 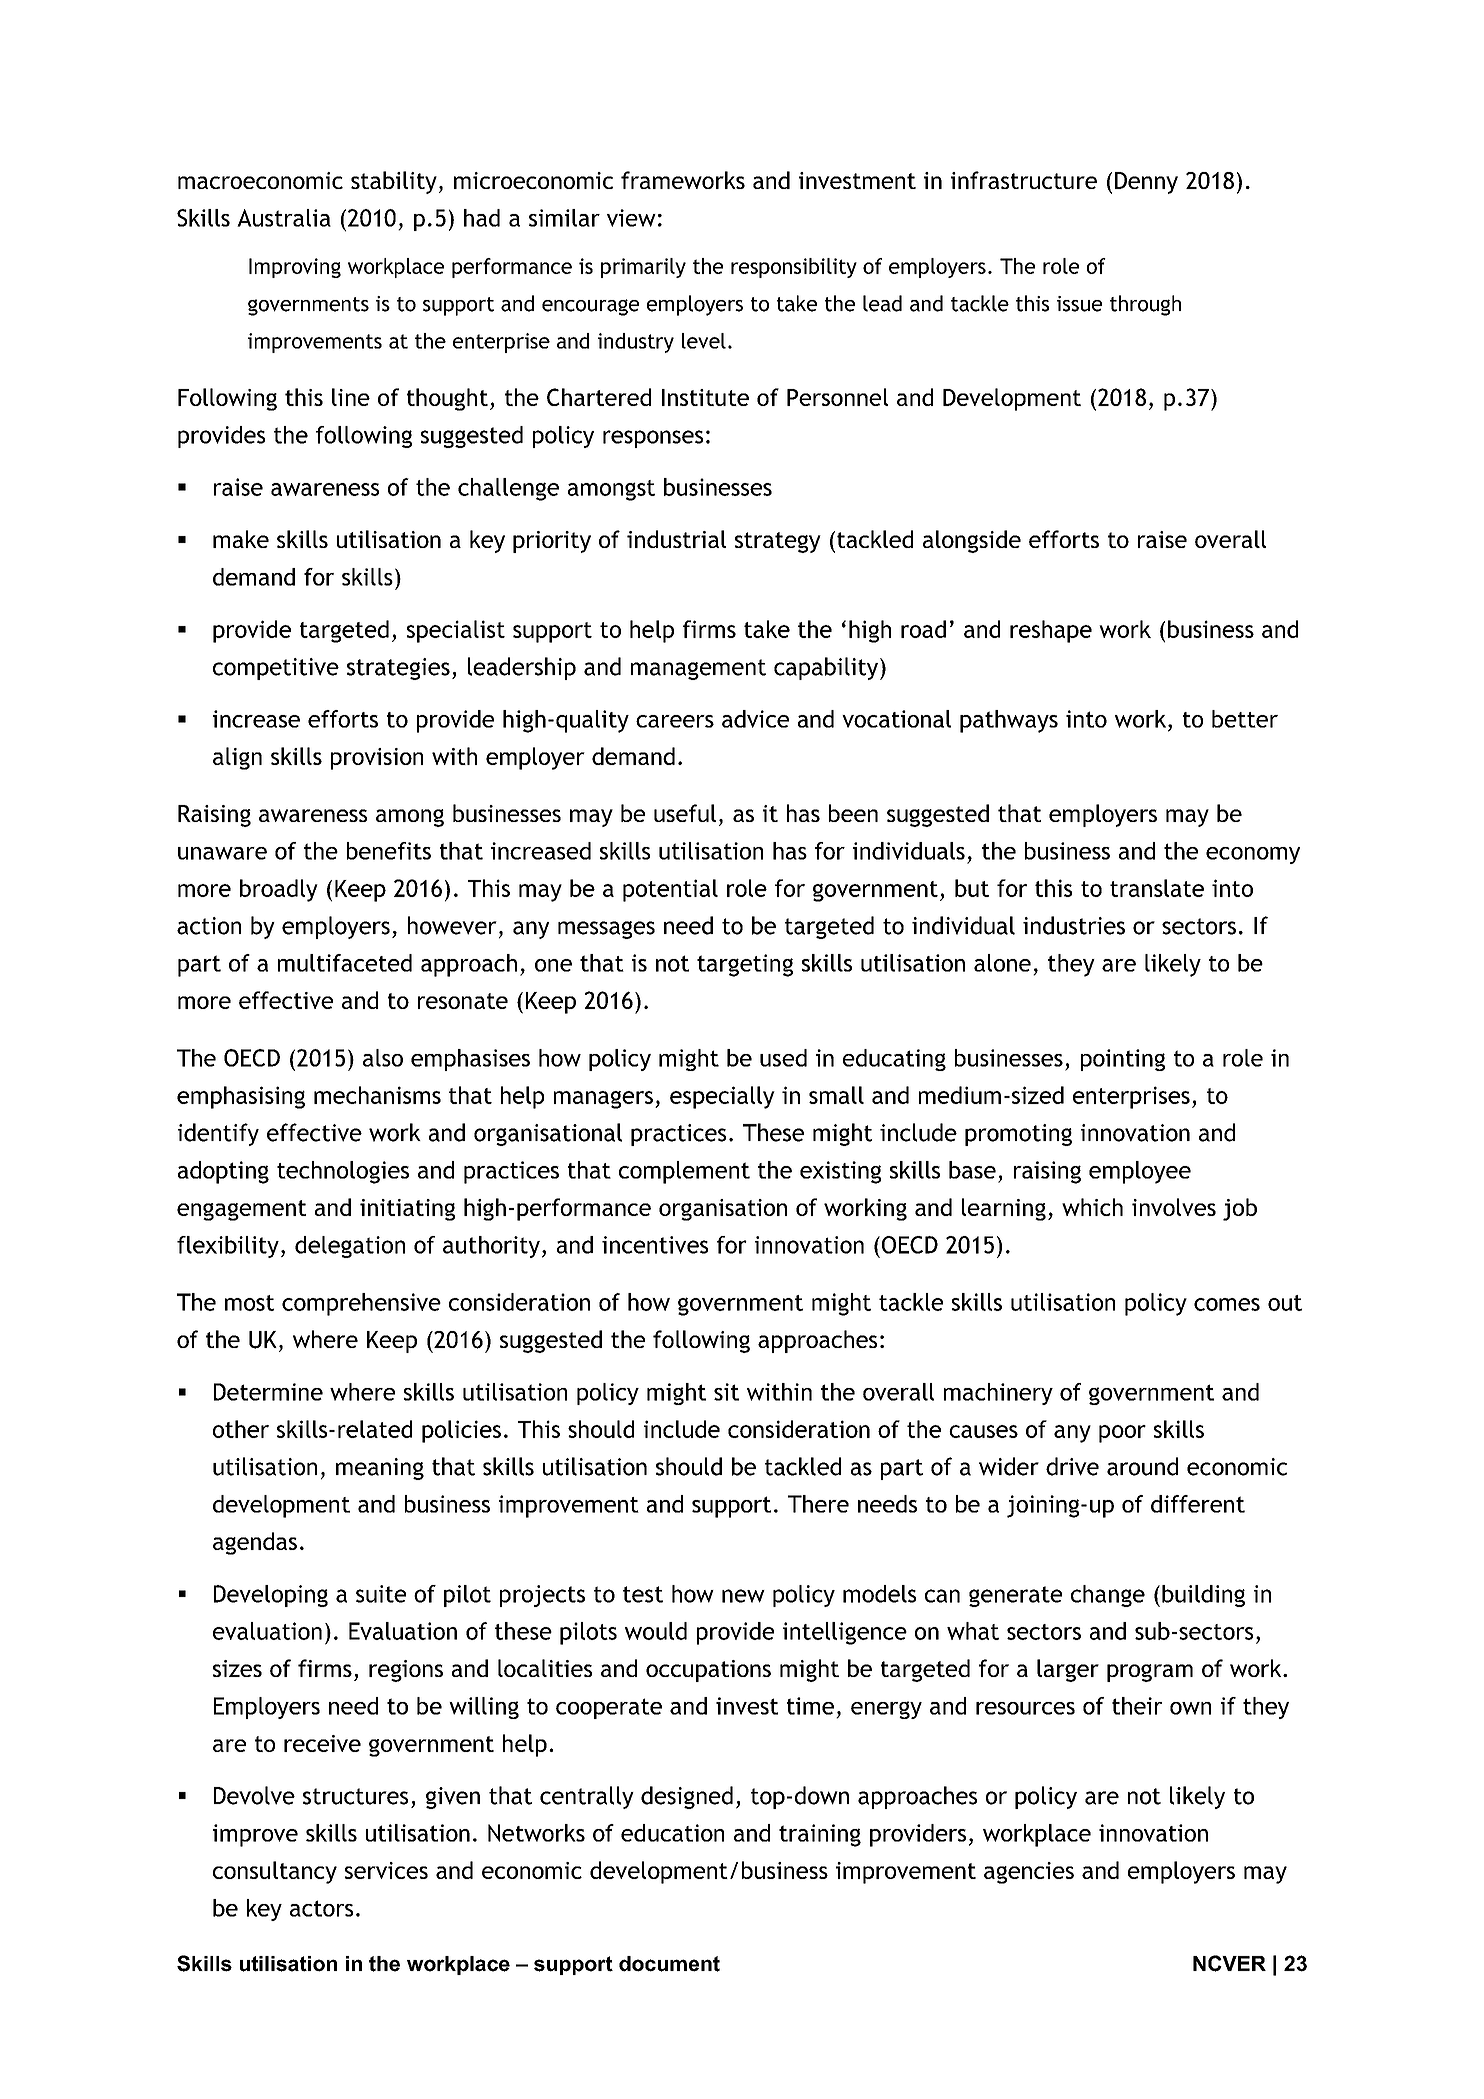 What do you see at coordinates (321, 1908) in the screenshot?
I see `actors` at bounding box center [321, 1908].
